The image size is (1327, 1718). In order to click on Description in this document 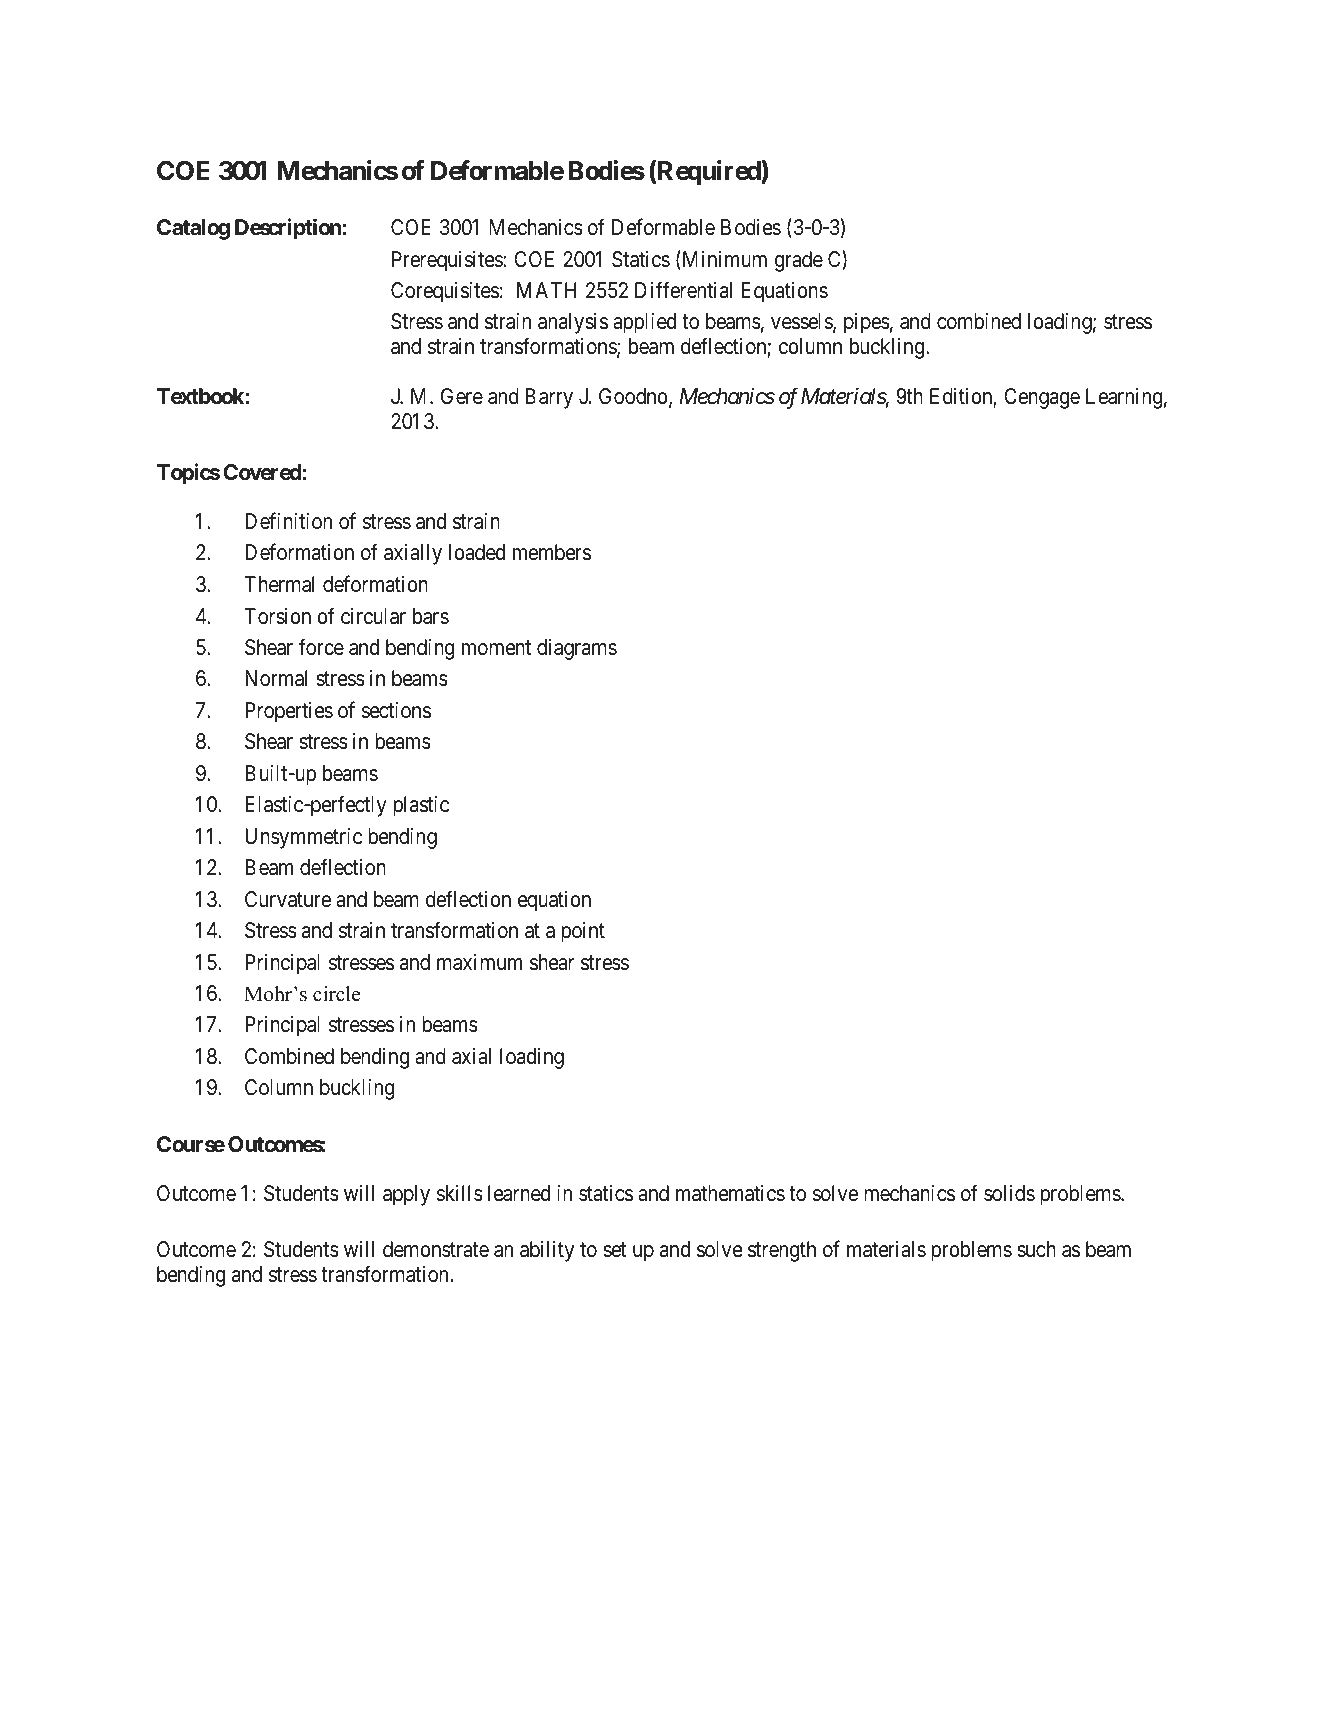, I will do `click(288, 229)`.
